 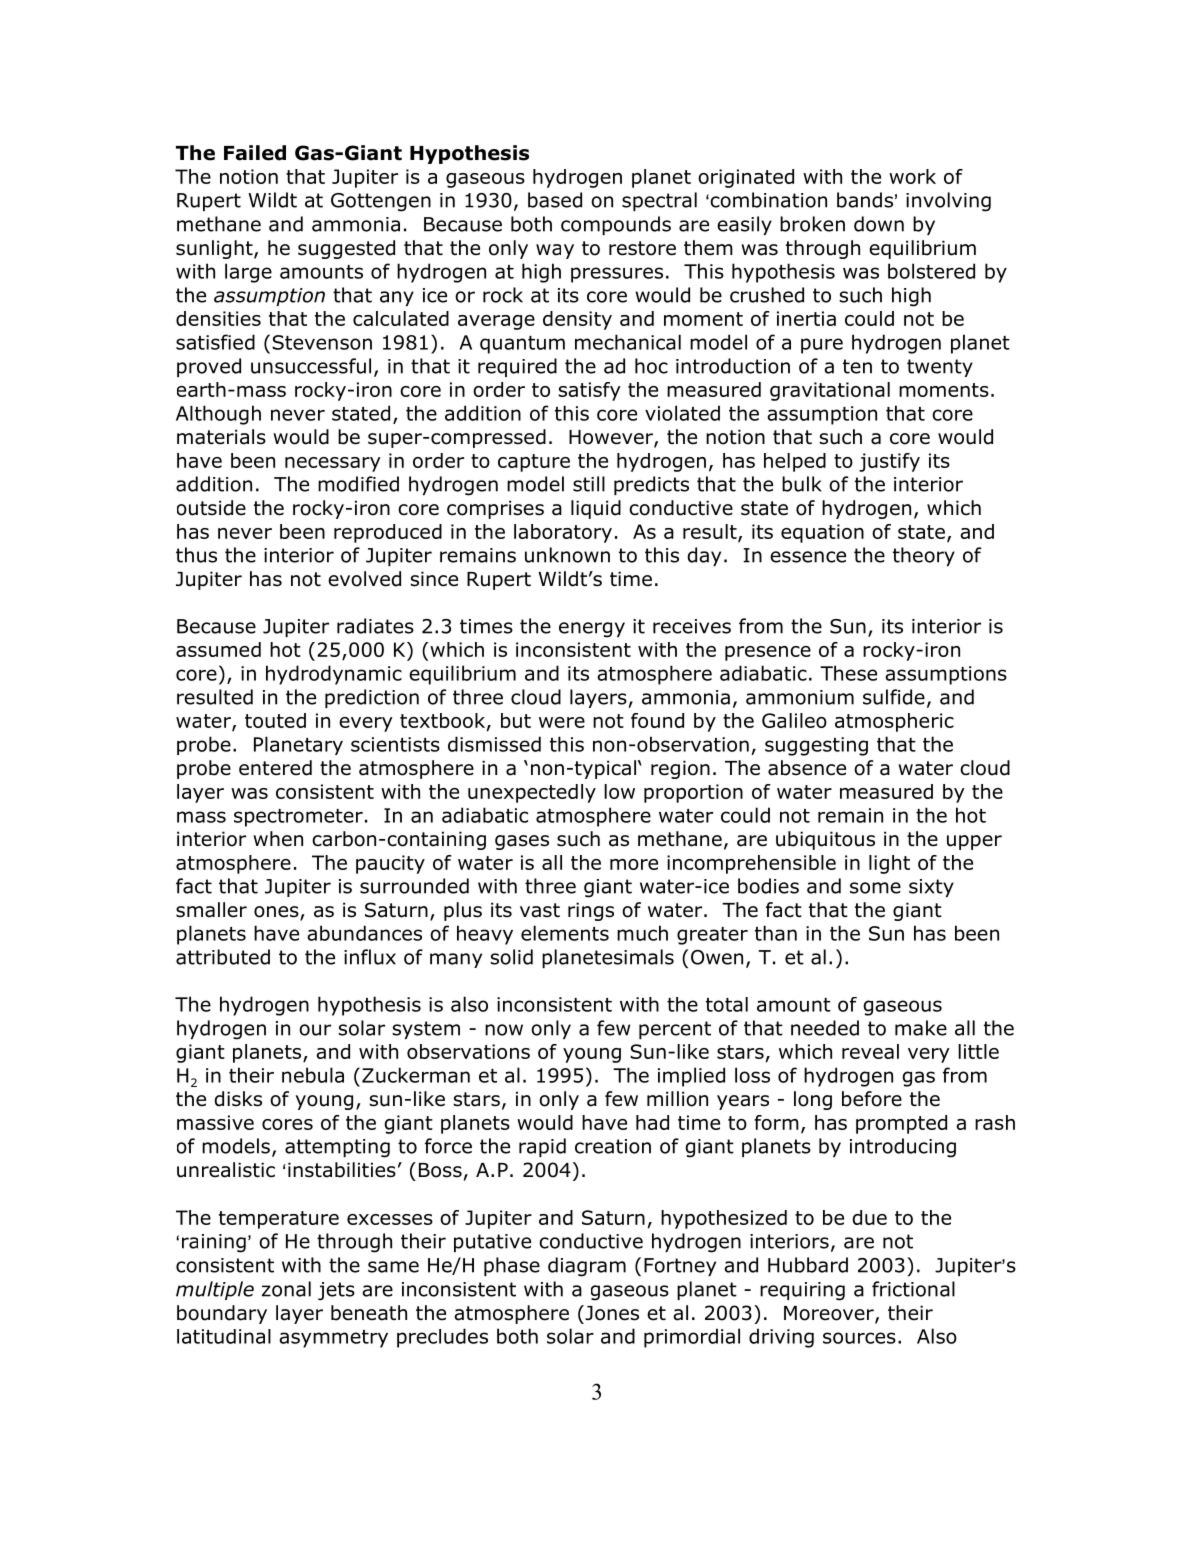 What do you see at coordinates (591, 911) in the screenshot?
I see `rings` at bounding box center [591, 911].
